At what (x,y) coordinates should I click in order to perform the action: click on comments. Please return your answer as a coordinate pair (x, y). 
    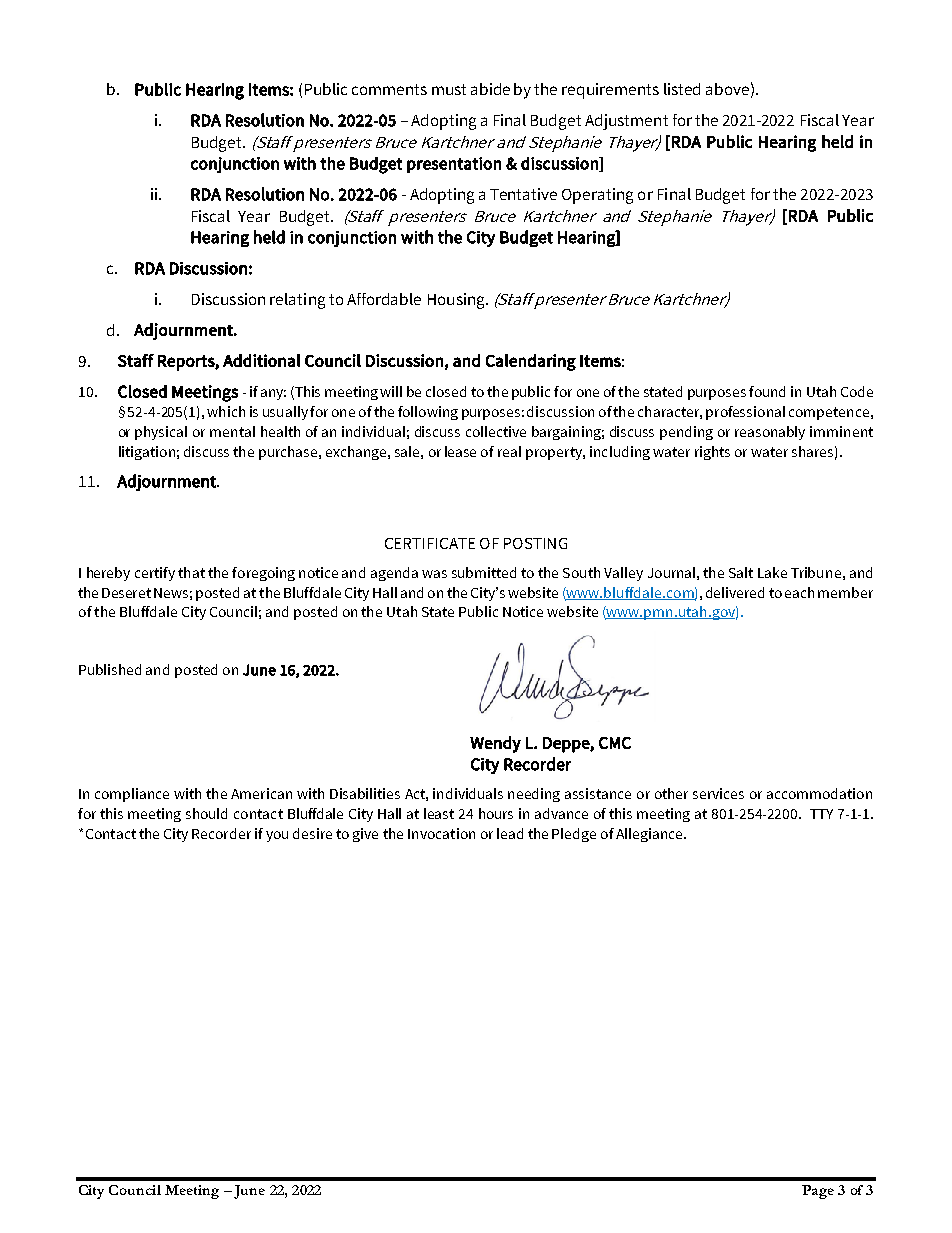
    Looking at the image, I should click on (389, 89).
